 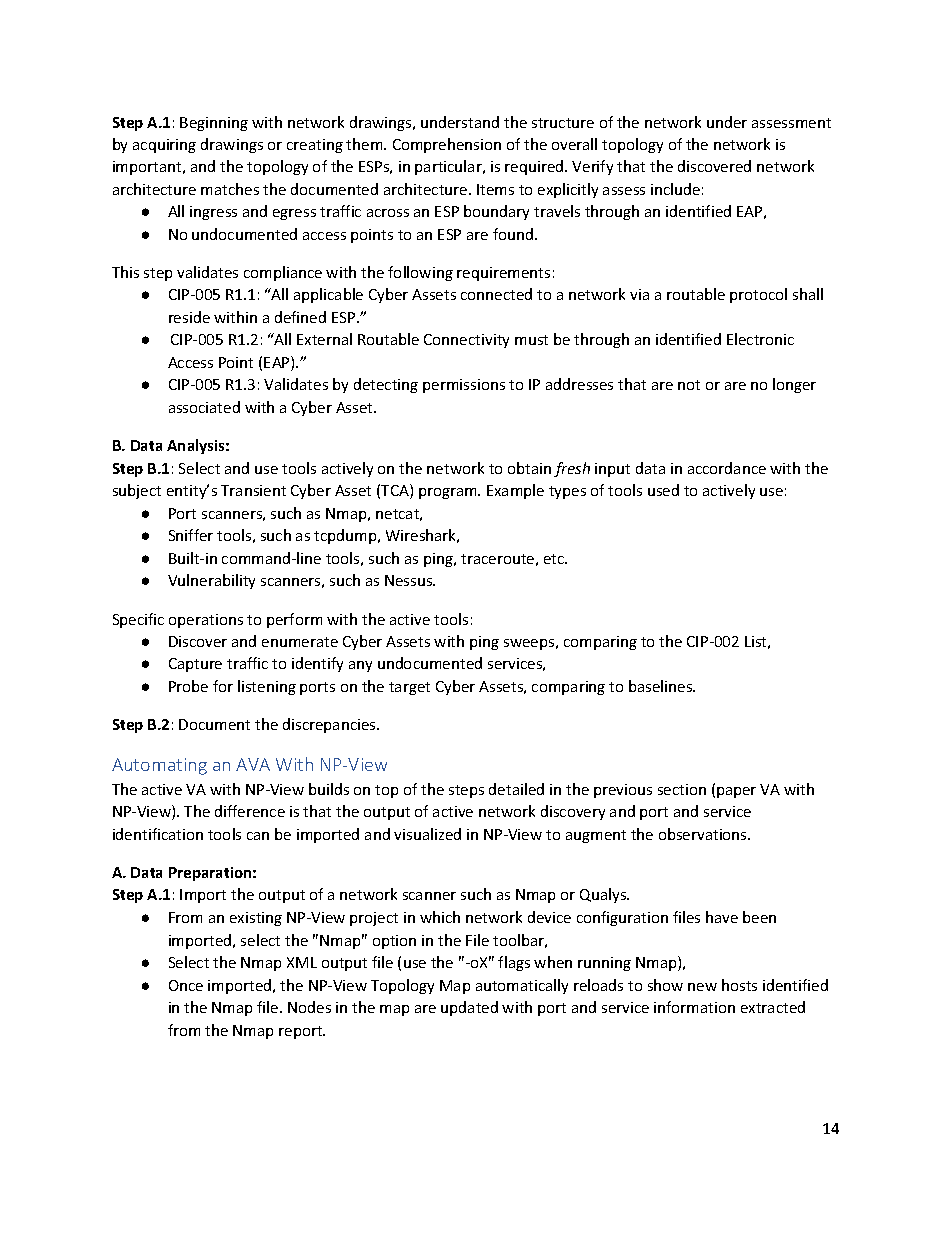 I want to click on Once, so click(x=186, y=985).
